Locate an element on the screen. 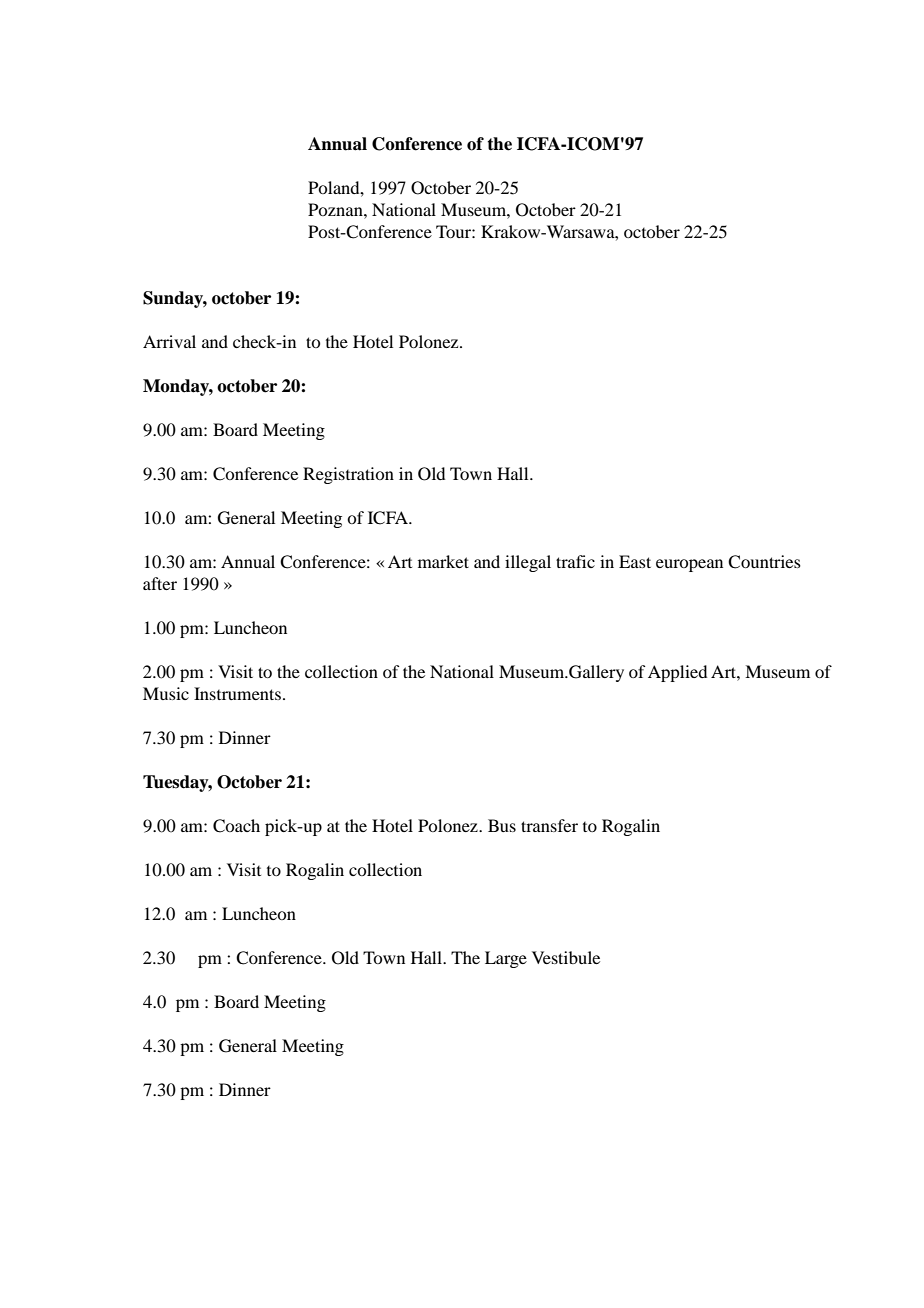 The image size is (924, 1308). Vestibule is located at coordinates (566, 957).
